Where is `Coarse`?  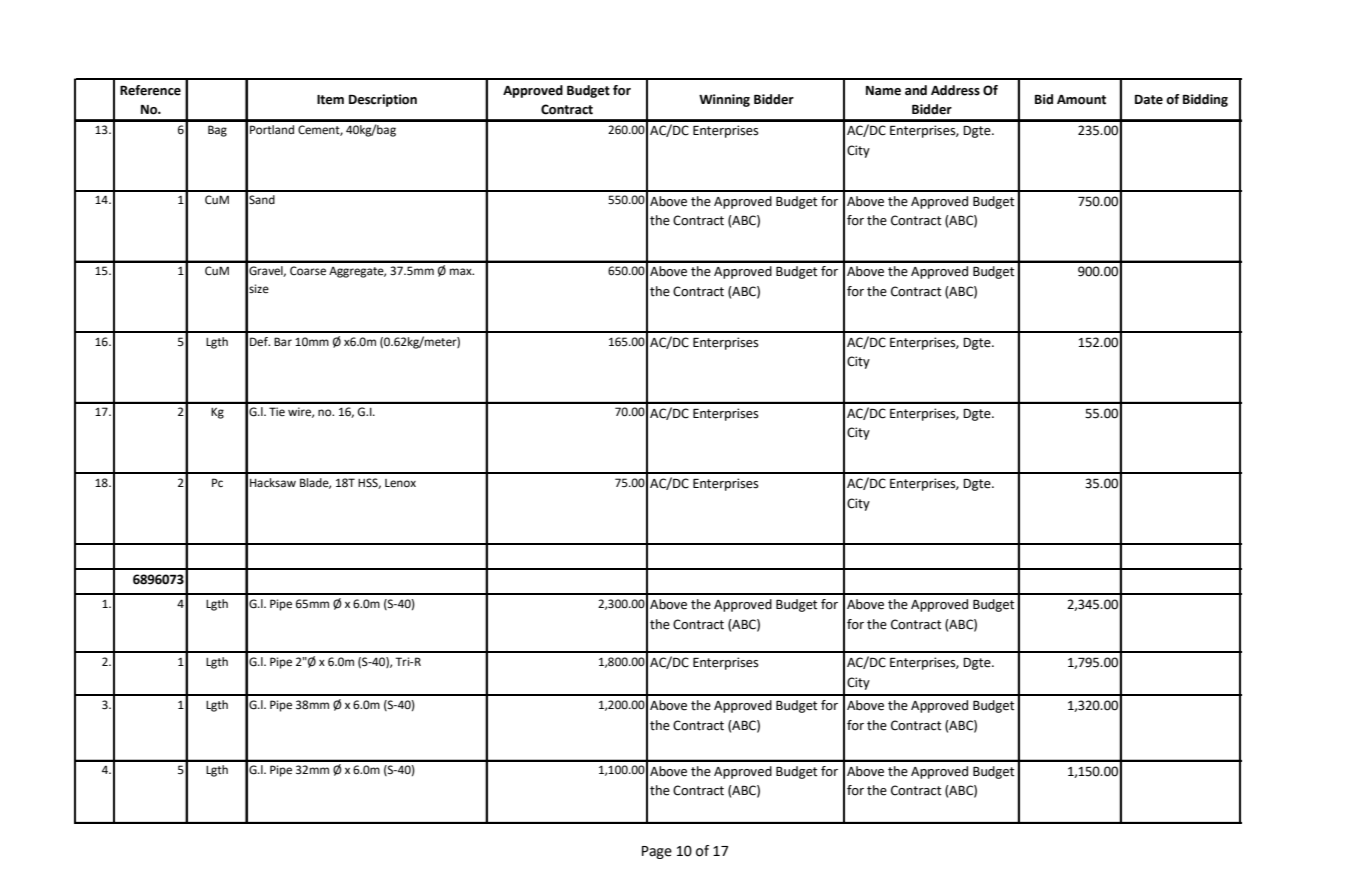 Coarse is located at coordinates (308, 271).
